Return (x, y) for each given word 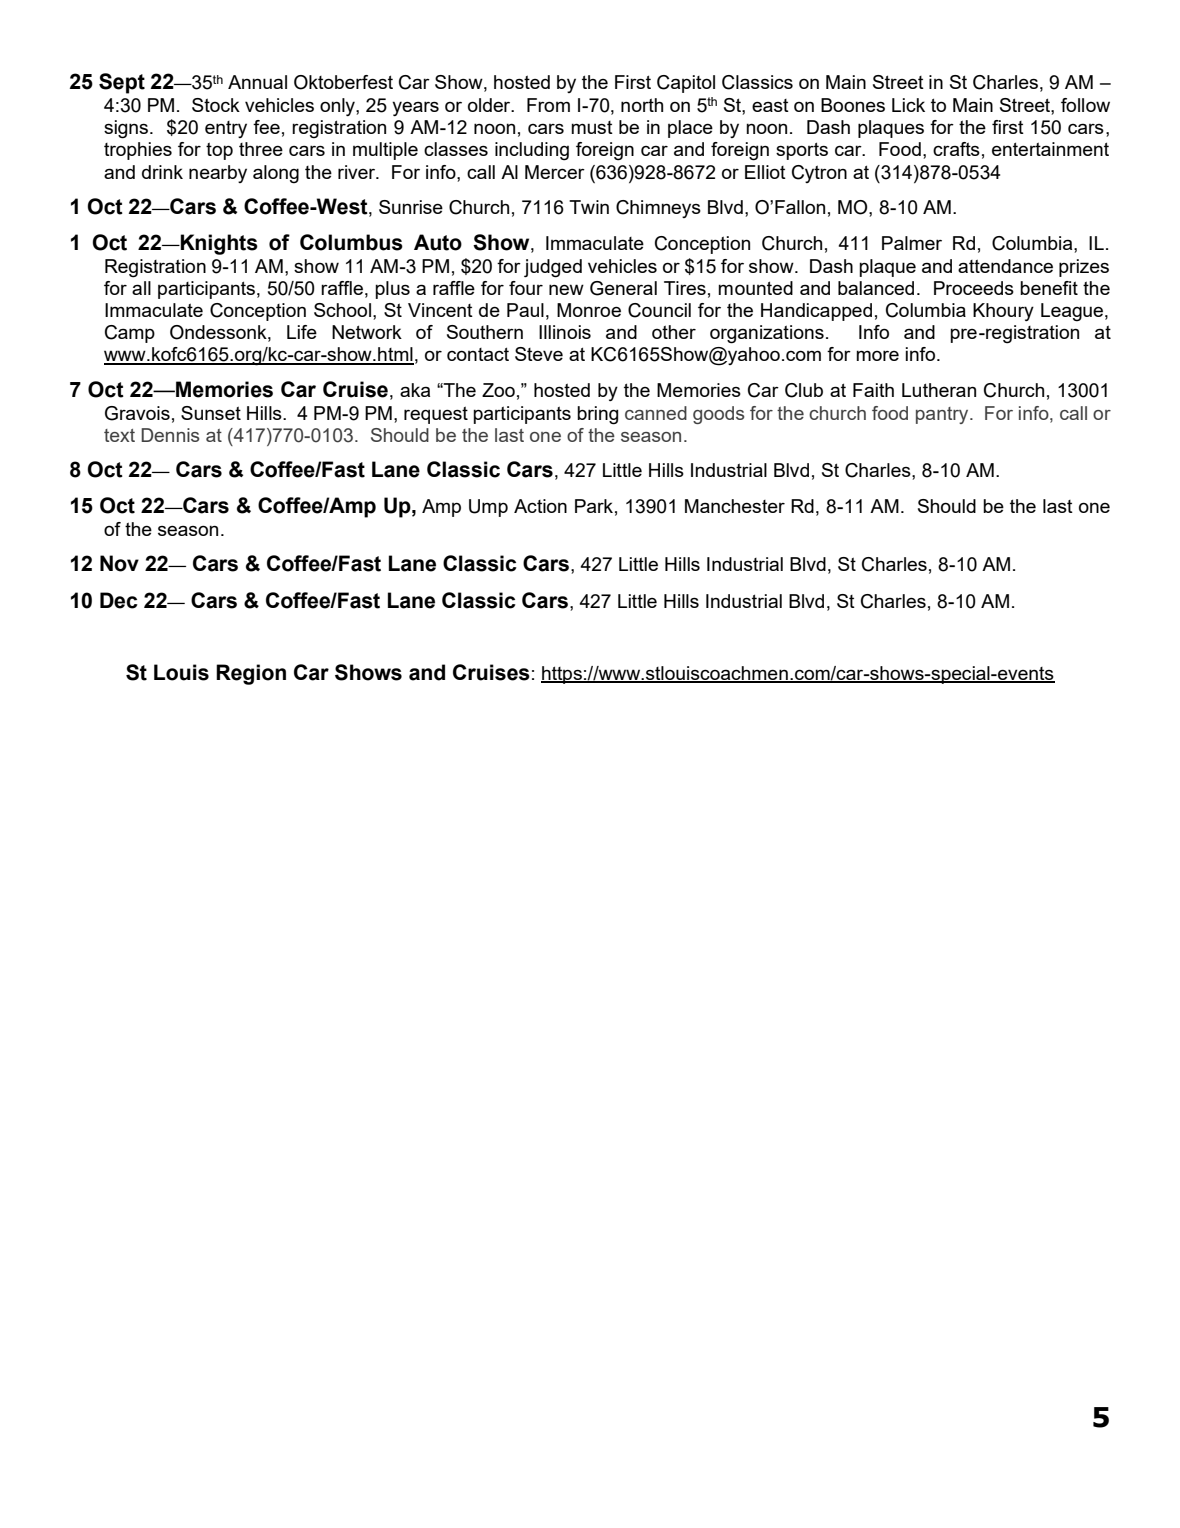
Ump (488, 508)
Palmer (912, 243)
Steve (539, 354)
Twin (589, 207)
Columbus (351, 242)
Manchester (735, 506)
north (642, 105)
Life (302, 332)
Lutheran (939, 390)
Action (540, 506)
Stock (216, 105)
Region (251, 674)
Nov (119, 563)
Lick (908, 105)
